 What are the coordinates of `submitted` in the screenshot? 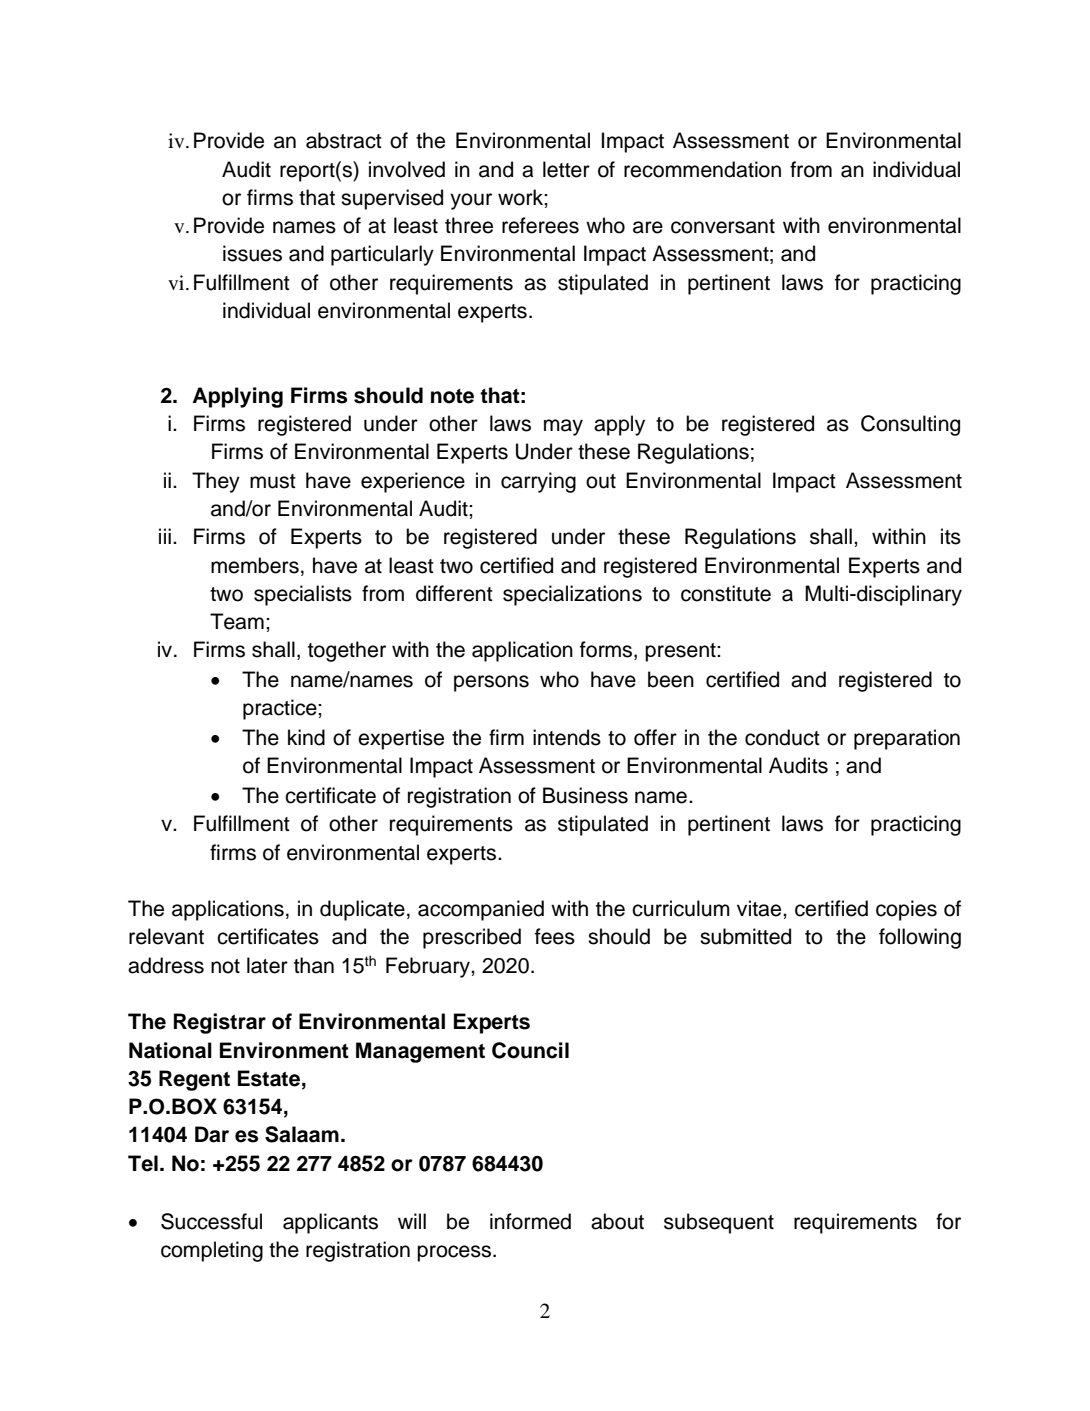 It's located at (745, 936).
